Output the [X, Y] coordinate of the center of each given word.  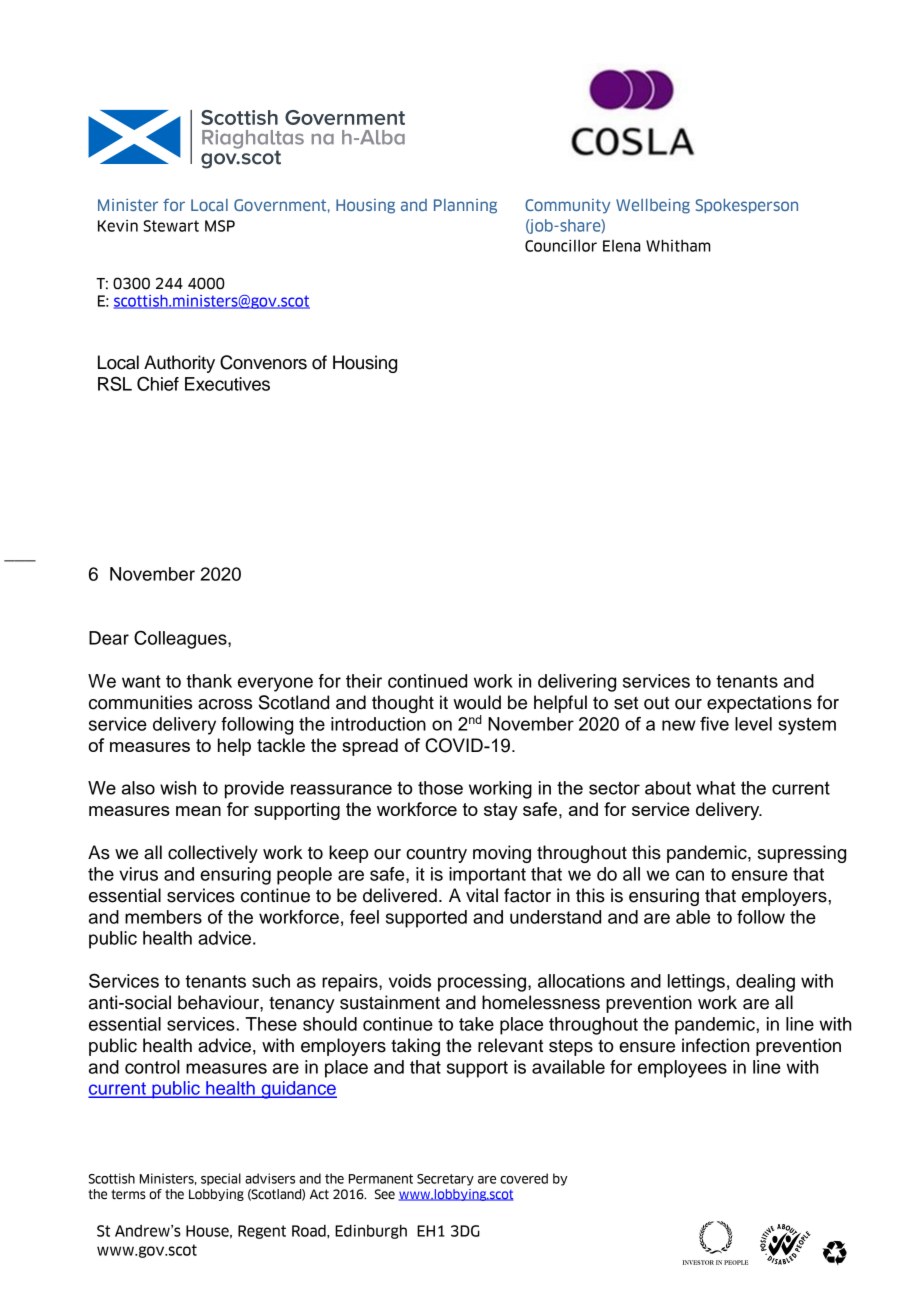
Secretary [445, 1180]
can [690, 875]
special [221, 1179]
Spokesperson [747, 206]
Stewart [171, 226]
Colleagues [181, 639]
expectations [759, 704]
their [364, 681]
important [487, 876]
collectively [213, 854]
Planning [465, 206]
